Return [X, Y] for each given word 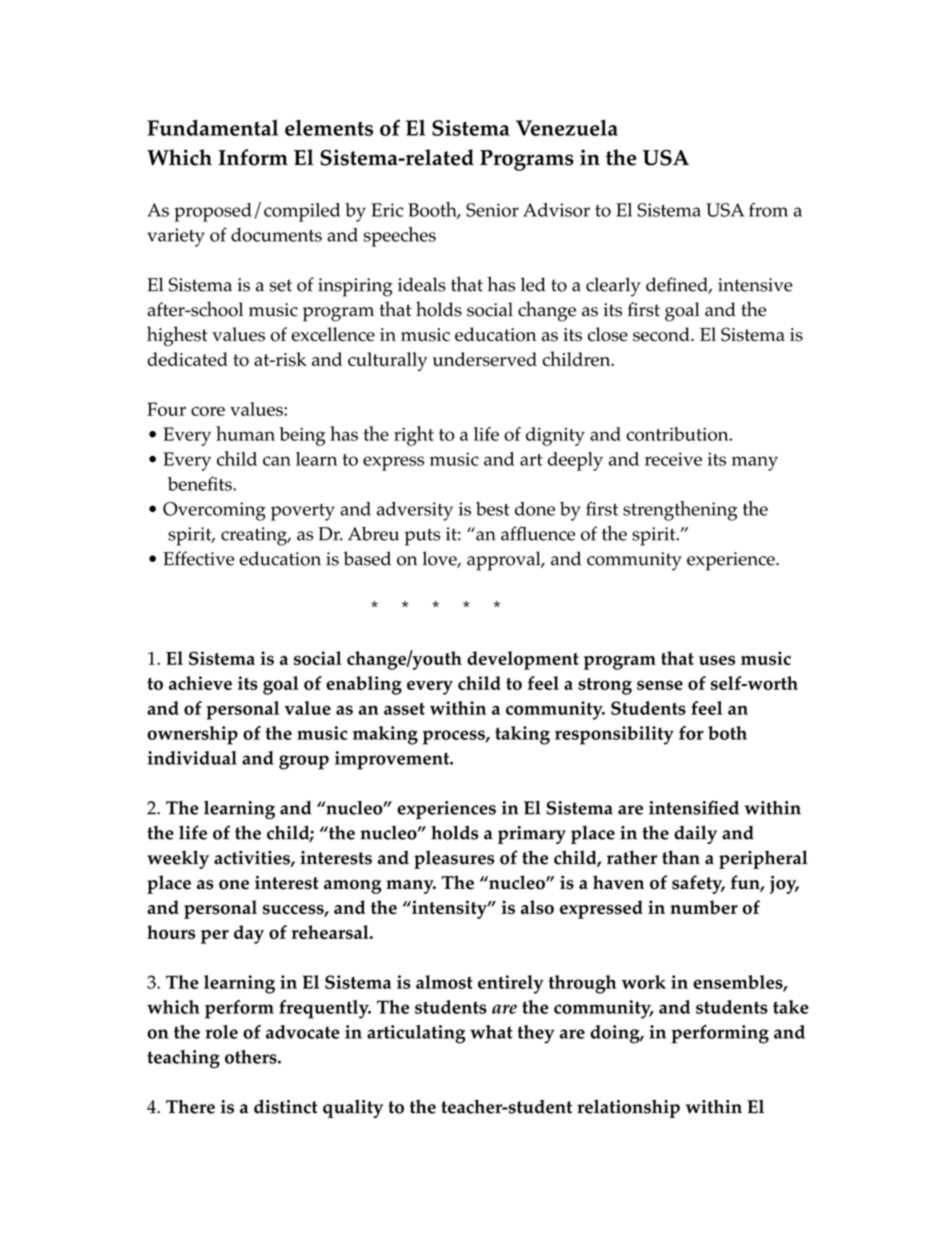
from [768, 210]
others [252, 1057]
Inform [253, 157]
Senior [492, 210]
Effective [198, 558]
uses [717, 660]
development [523, 660]
